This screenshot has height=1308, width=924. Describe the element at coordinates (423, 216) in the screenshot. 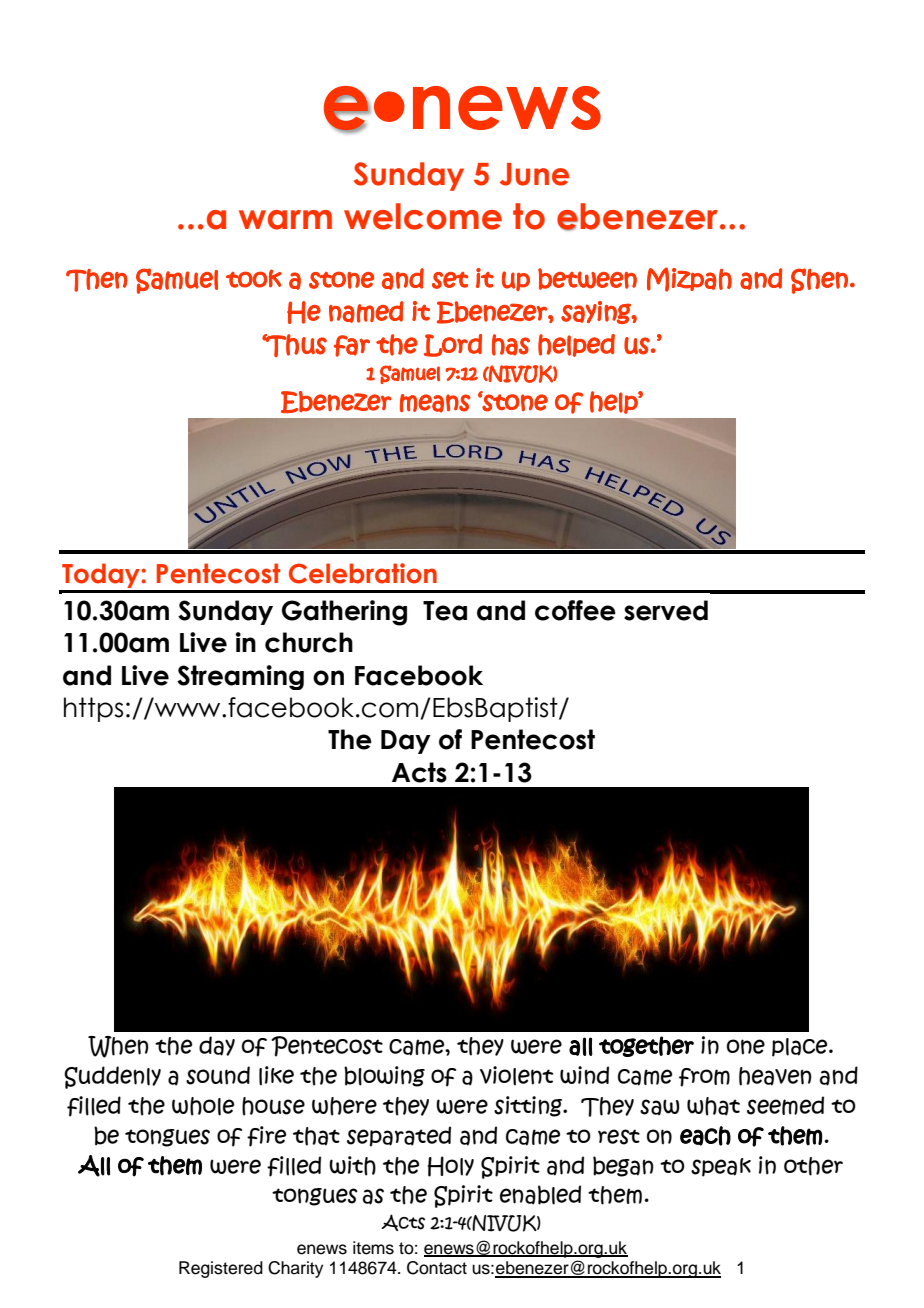

I see `welcome` at that location.
